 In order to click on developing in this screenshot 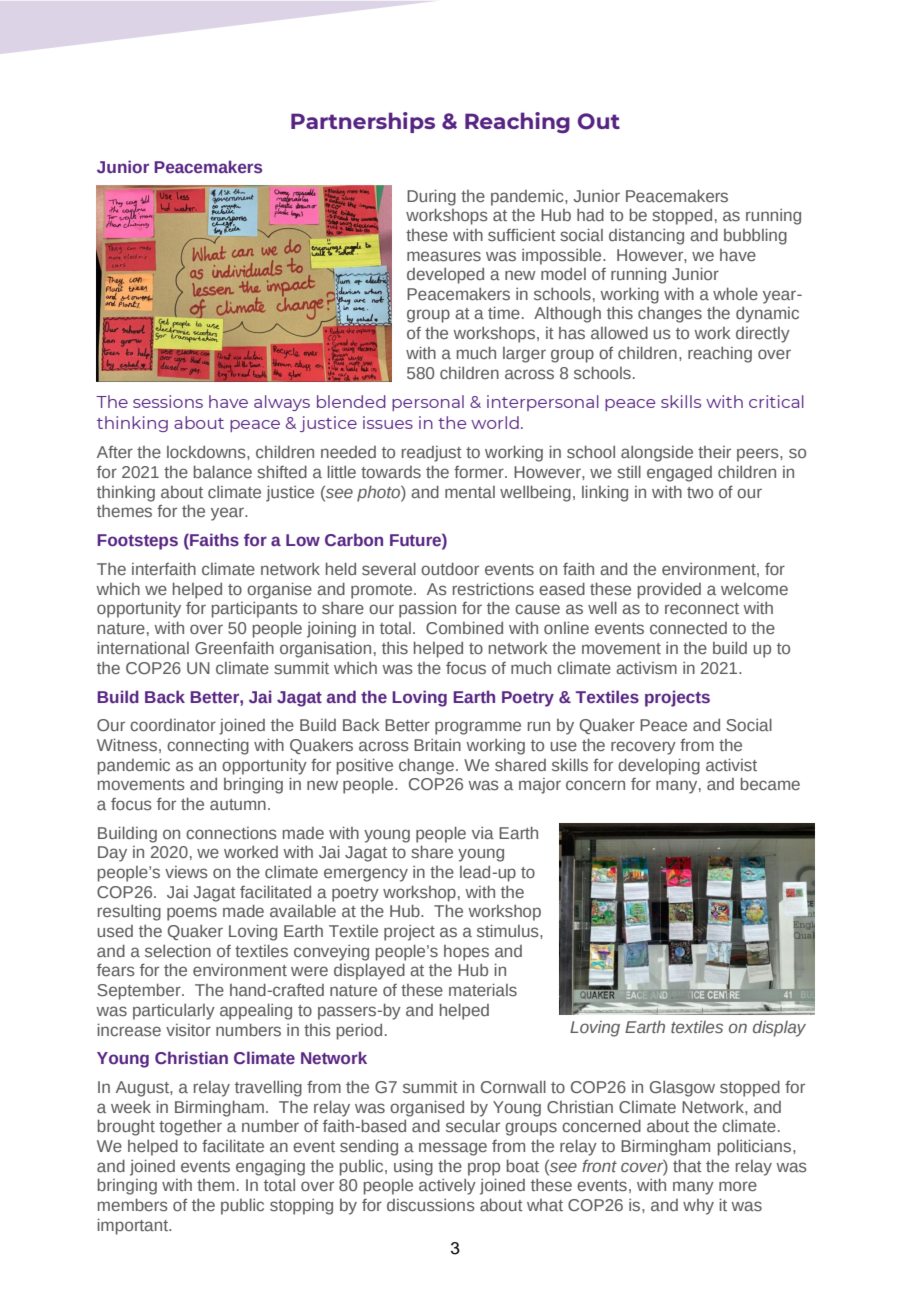, I will do `click(659, 766)`.
